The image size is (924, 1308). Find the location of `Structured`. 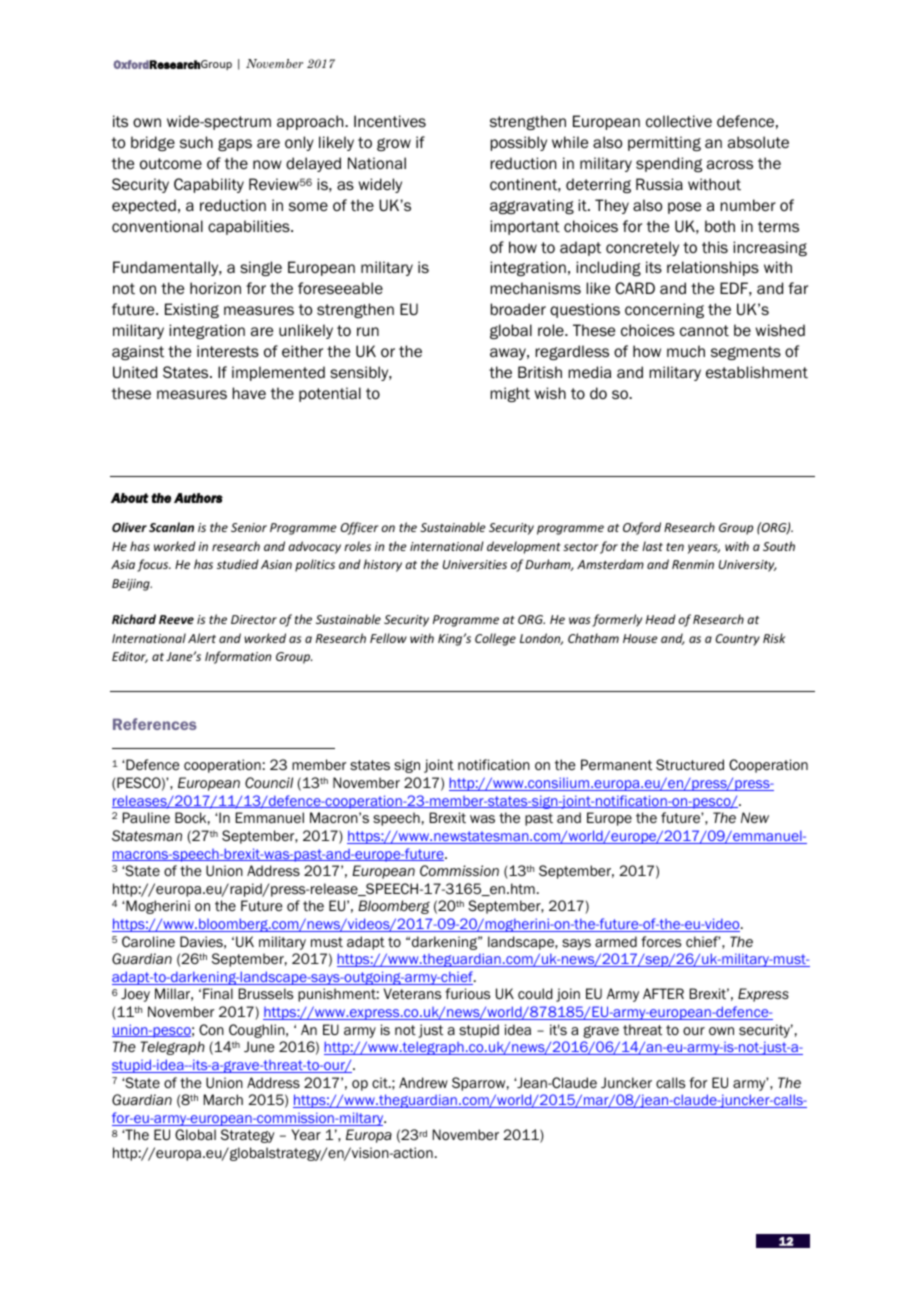

Structured is located at coordinates (690, 764).
